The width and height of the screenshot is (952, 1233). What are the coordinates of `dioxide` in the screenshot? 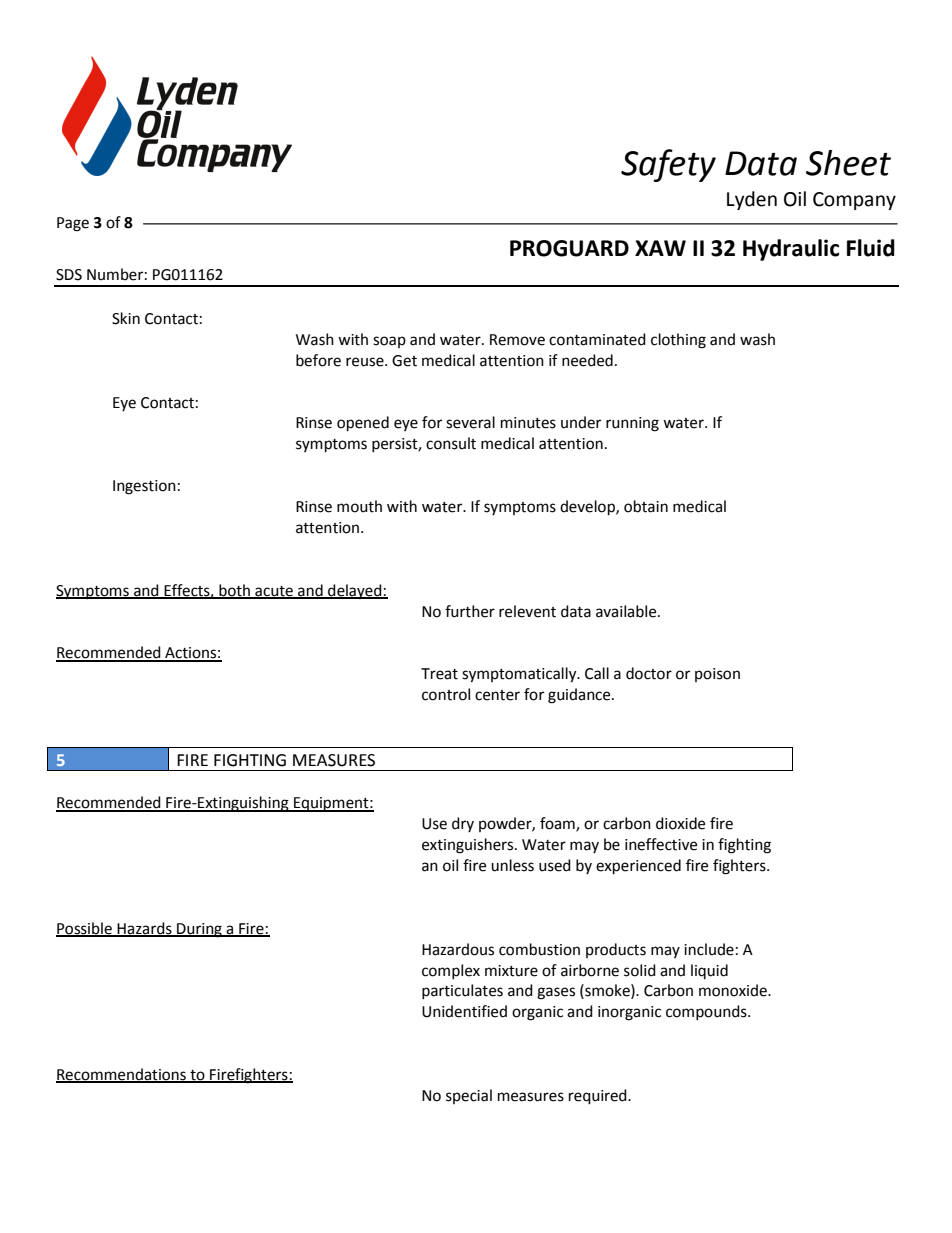 It's located at (680, 823).
